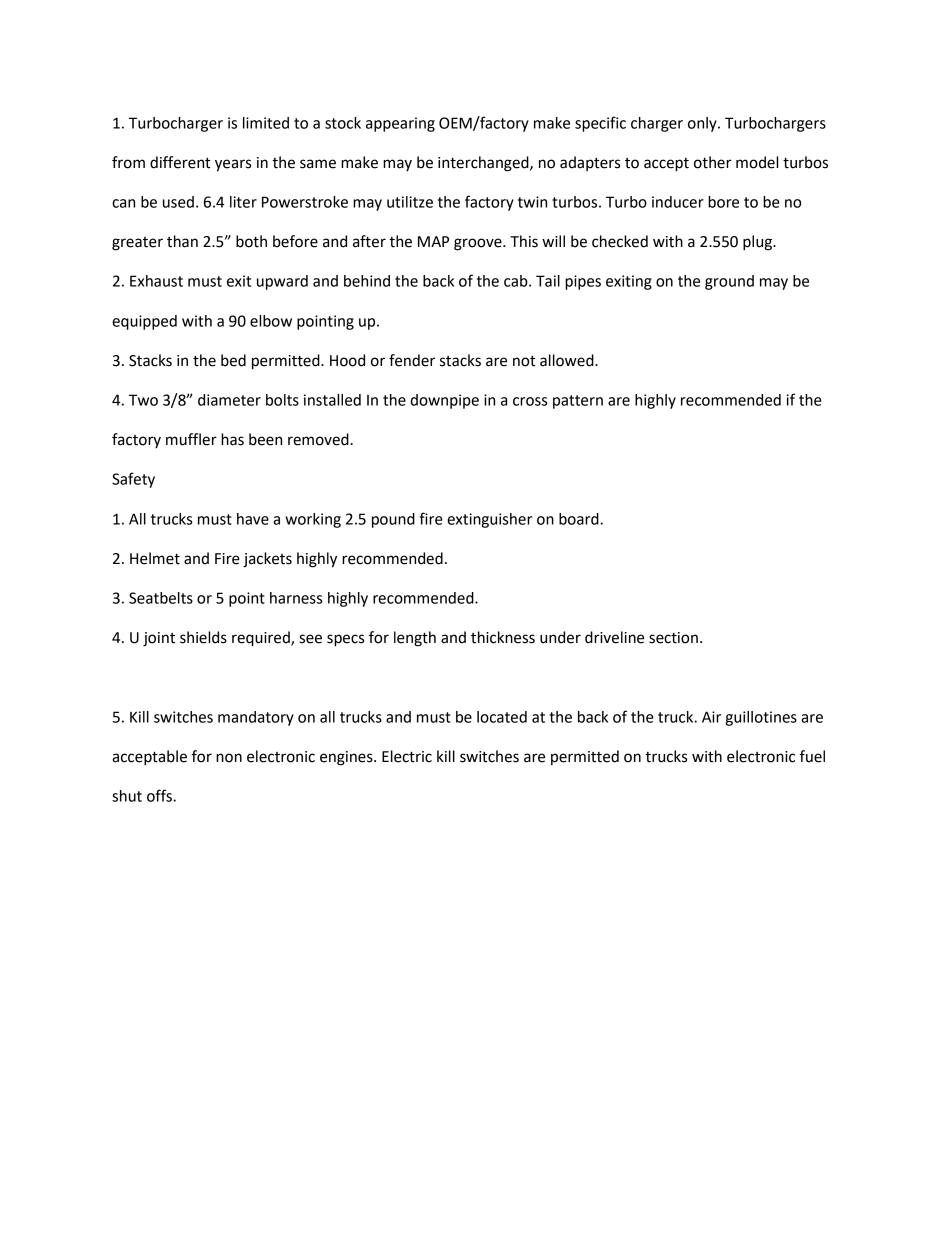  Describe the element at coordinates (503, 637) in the image. I see `thickness` at that location.
